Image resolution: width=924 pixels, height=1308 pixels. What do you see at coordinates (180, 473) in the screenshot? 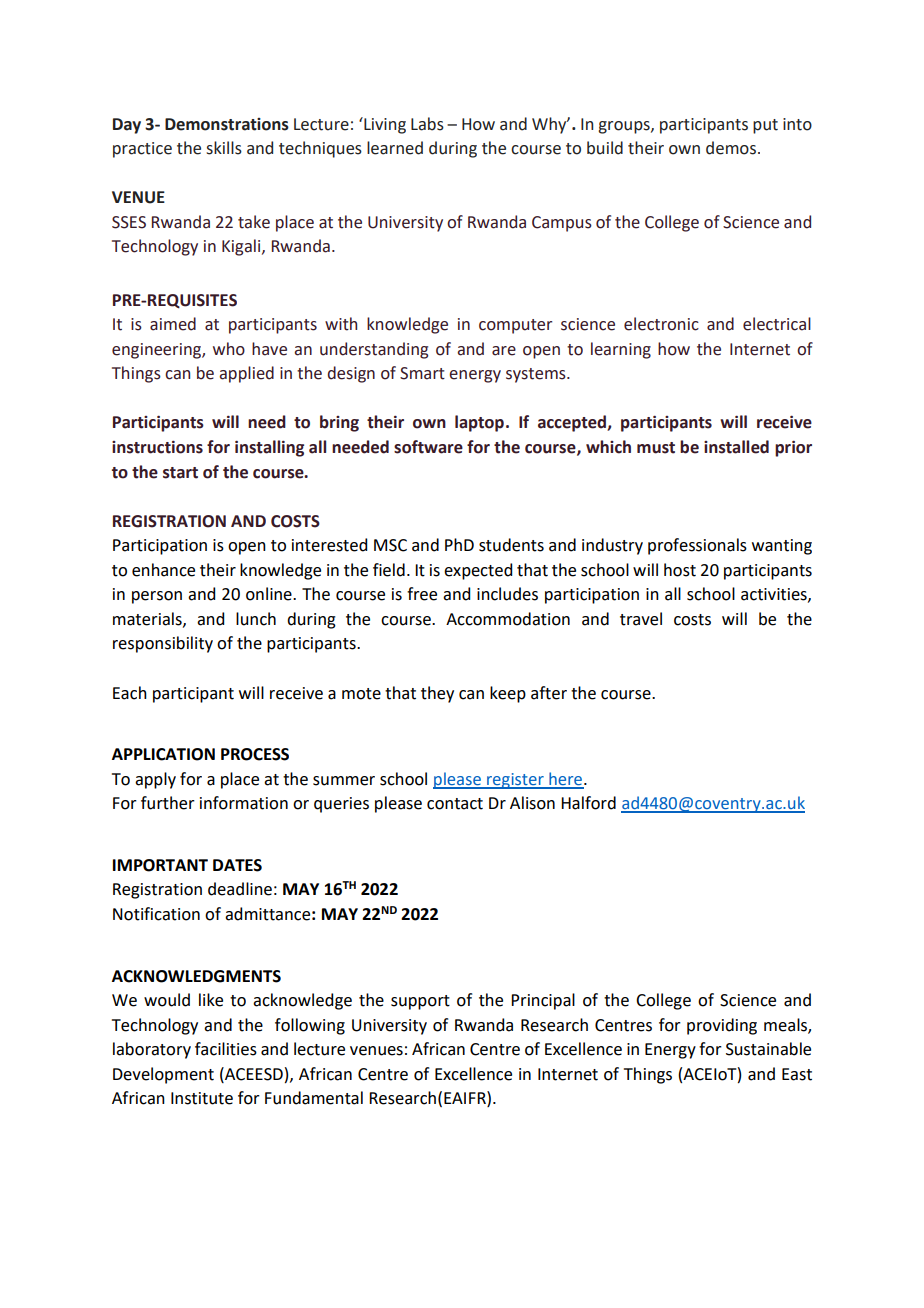
I see `start` at bounding box center [180, 473].
